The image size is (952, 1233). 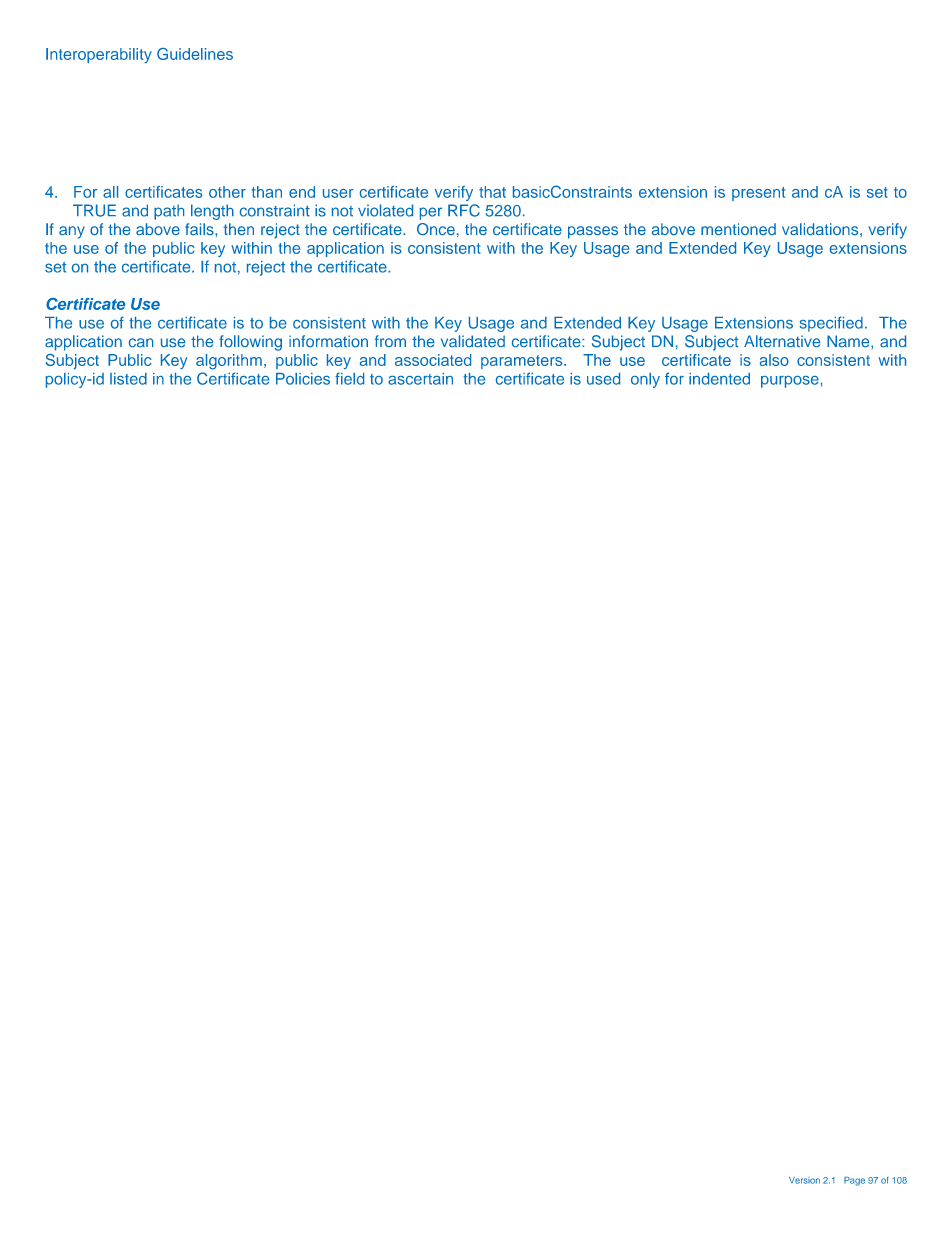 I want to click on that, so click(x=492, y=192).
